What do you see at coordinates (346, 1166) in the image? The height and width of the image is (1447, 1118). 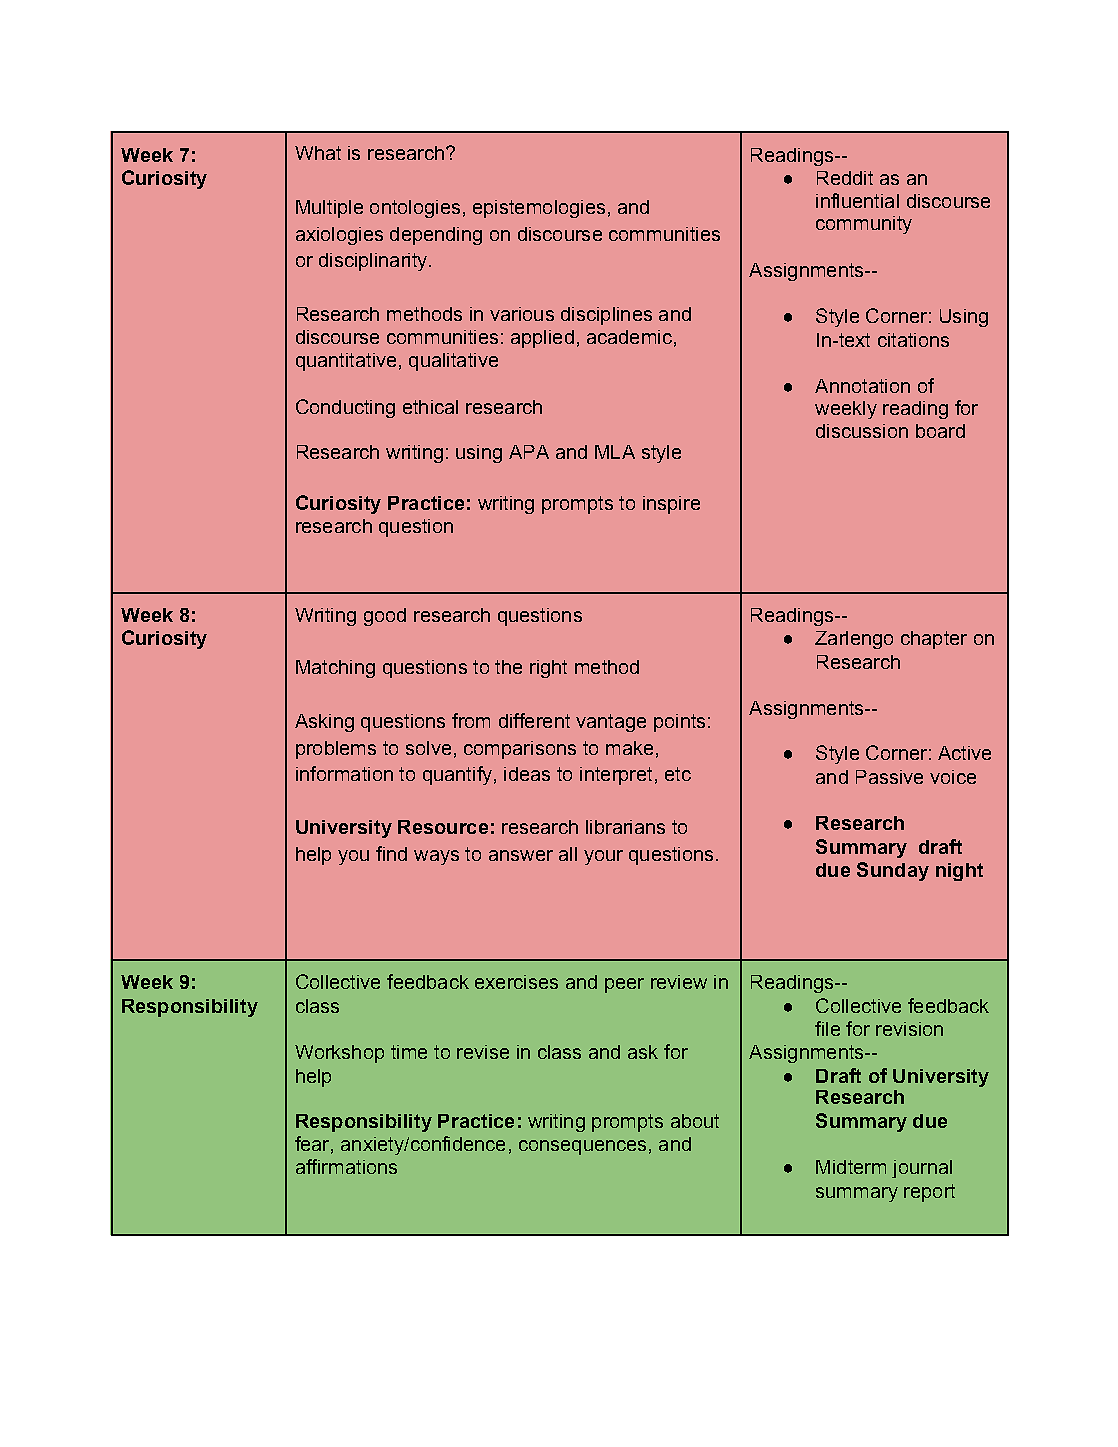 I see `affirmations` at bounding box center [346, 1166].
